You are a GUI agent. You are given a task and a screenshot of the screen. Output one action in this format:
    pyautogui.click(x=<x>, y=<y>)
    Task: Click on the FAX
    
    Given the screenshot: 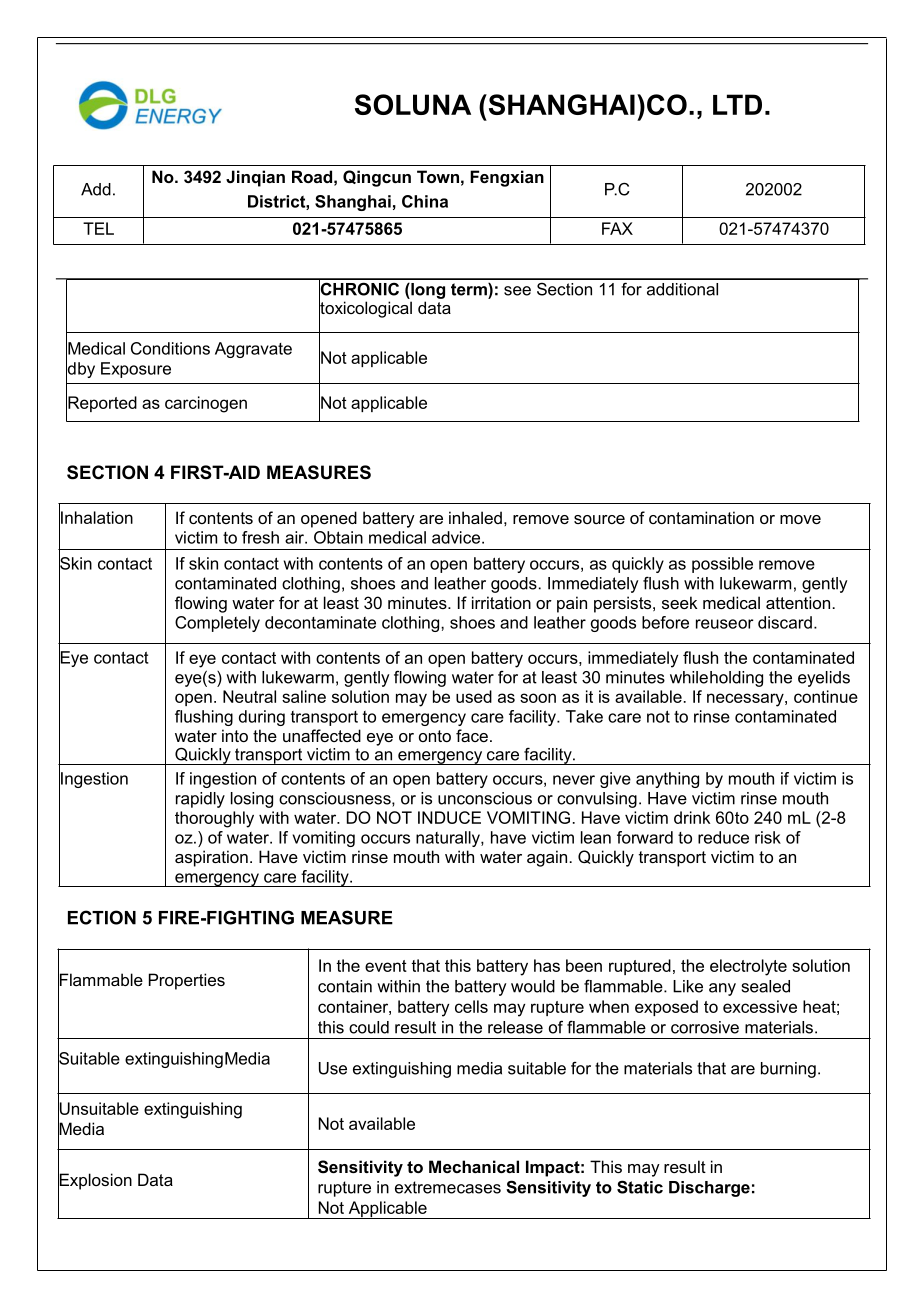 What is the action you would take?
    pyautogui.click(x=617, y=228)
